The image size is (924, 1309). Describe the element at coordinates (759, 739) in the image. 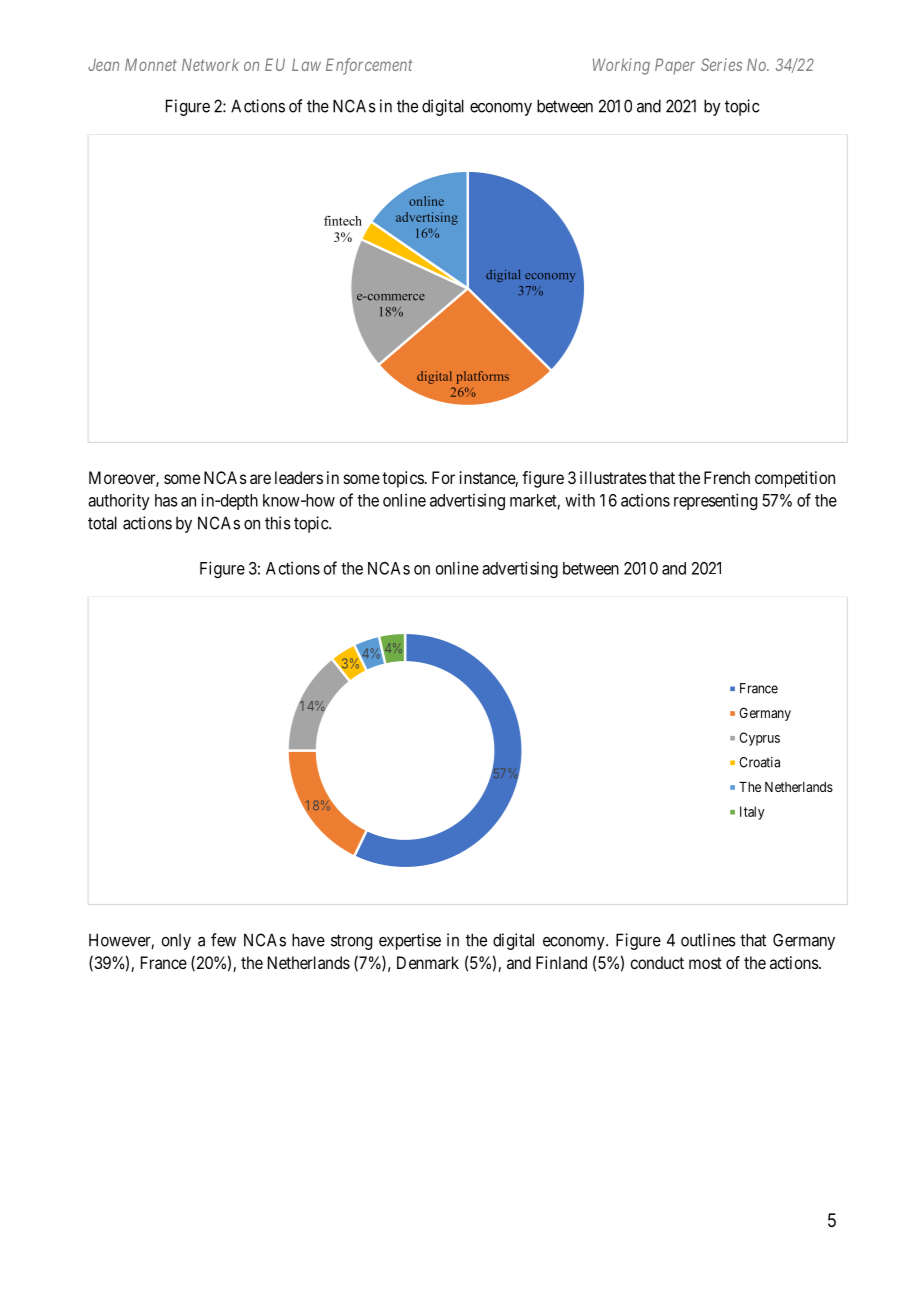

I see `Cyprus` at that location.
